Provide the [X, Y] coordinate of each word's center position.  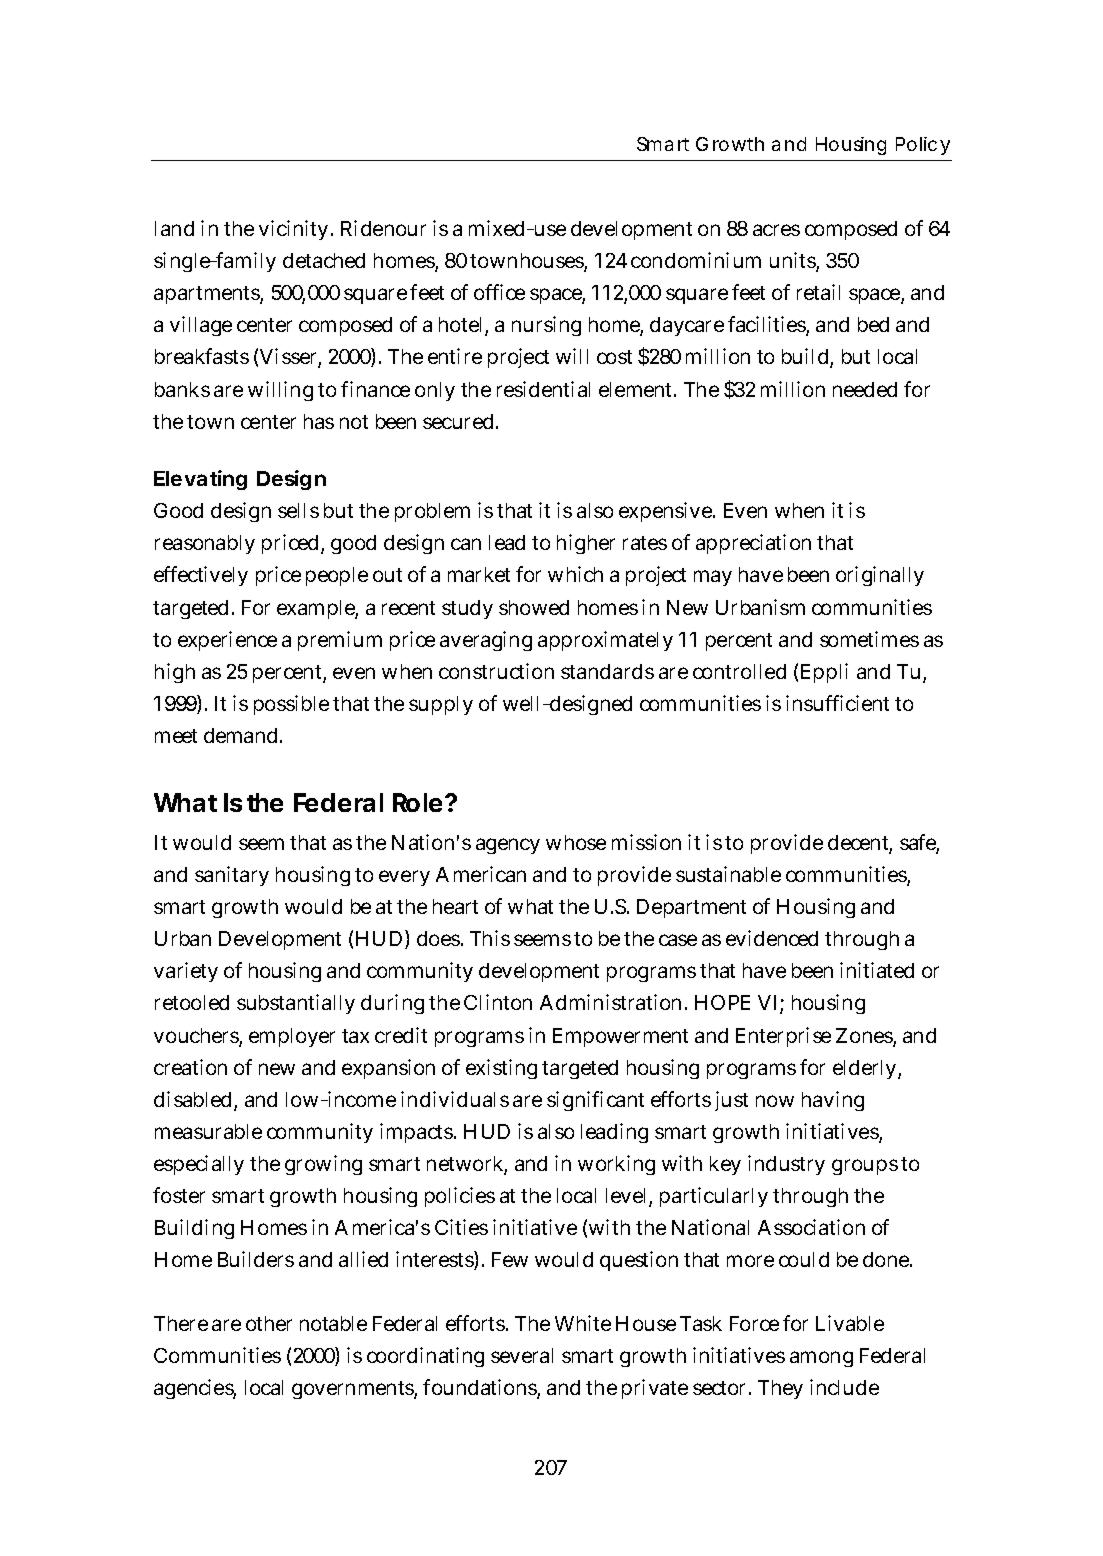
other [269, 1323]
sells [298, 510]
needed [865, 389]
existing [501, 1069]
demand [242, 735]
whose [576, 842]
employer [292, 1037]
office [499, 292]
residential [543, 389]
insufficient [837, 703]
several [522, 1355]
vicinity [295, 230]
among [821, 1359]
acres [776, 230]
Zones [866, 1037]
